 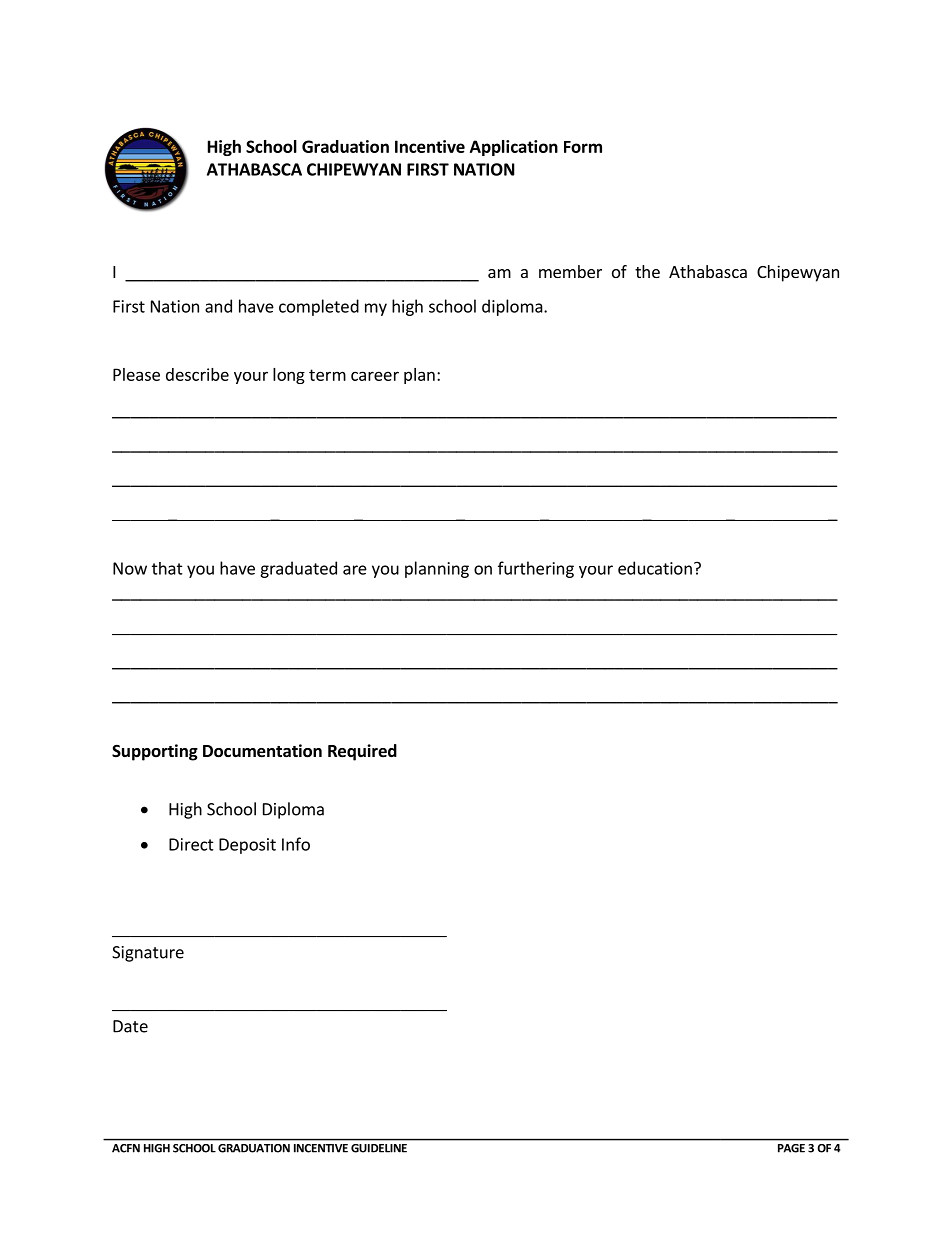 I want to click on career, so click(x=375, y=376).
